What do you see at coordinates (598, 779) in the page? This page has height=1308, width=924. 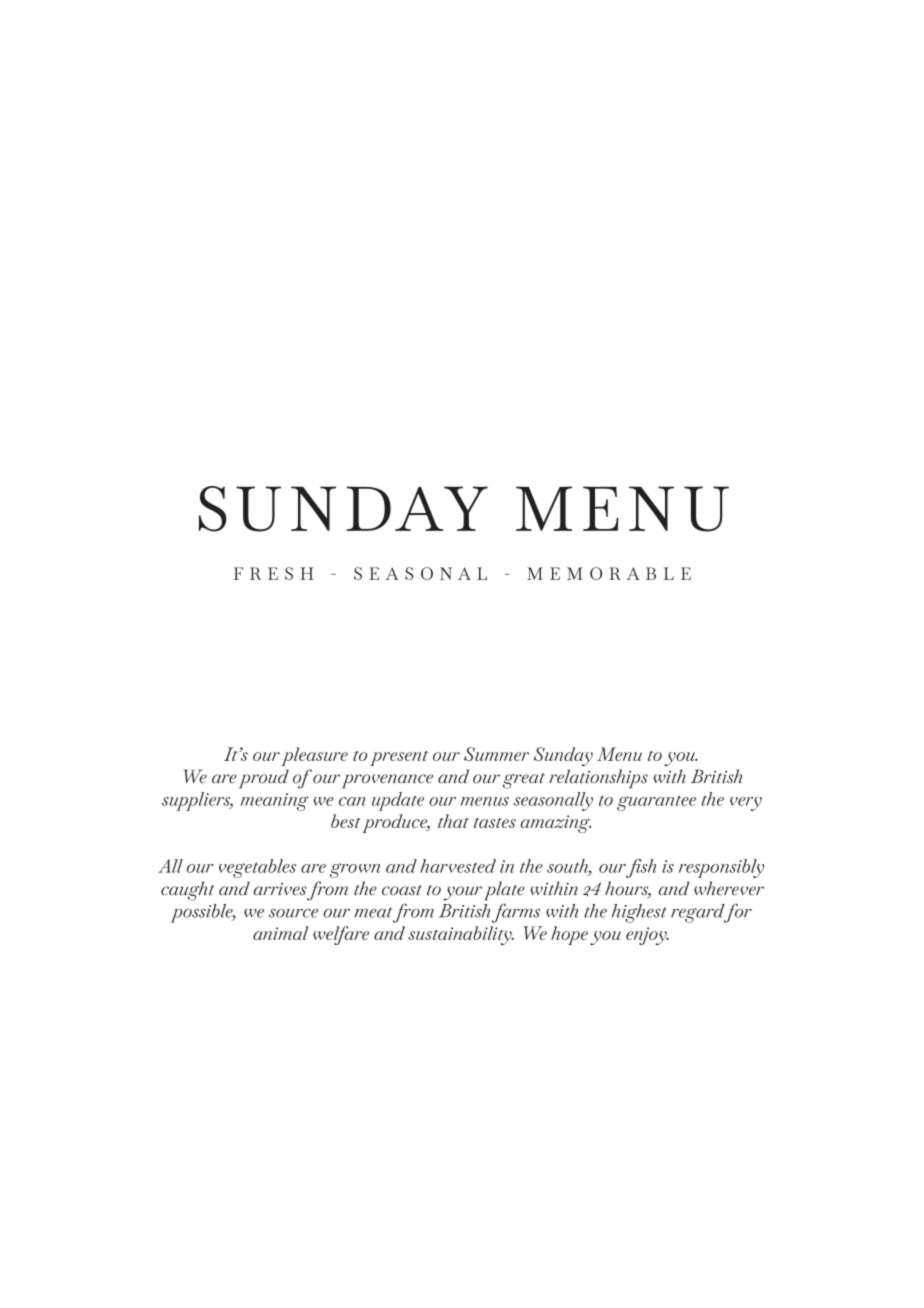 I see `relationships` at bounding box center [598, 779].
